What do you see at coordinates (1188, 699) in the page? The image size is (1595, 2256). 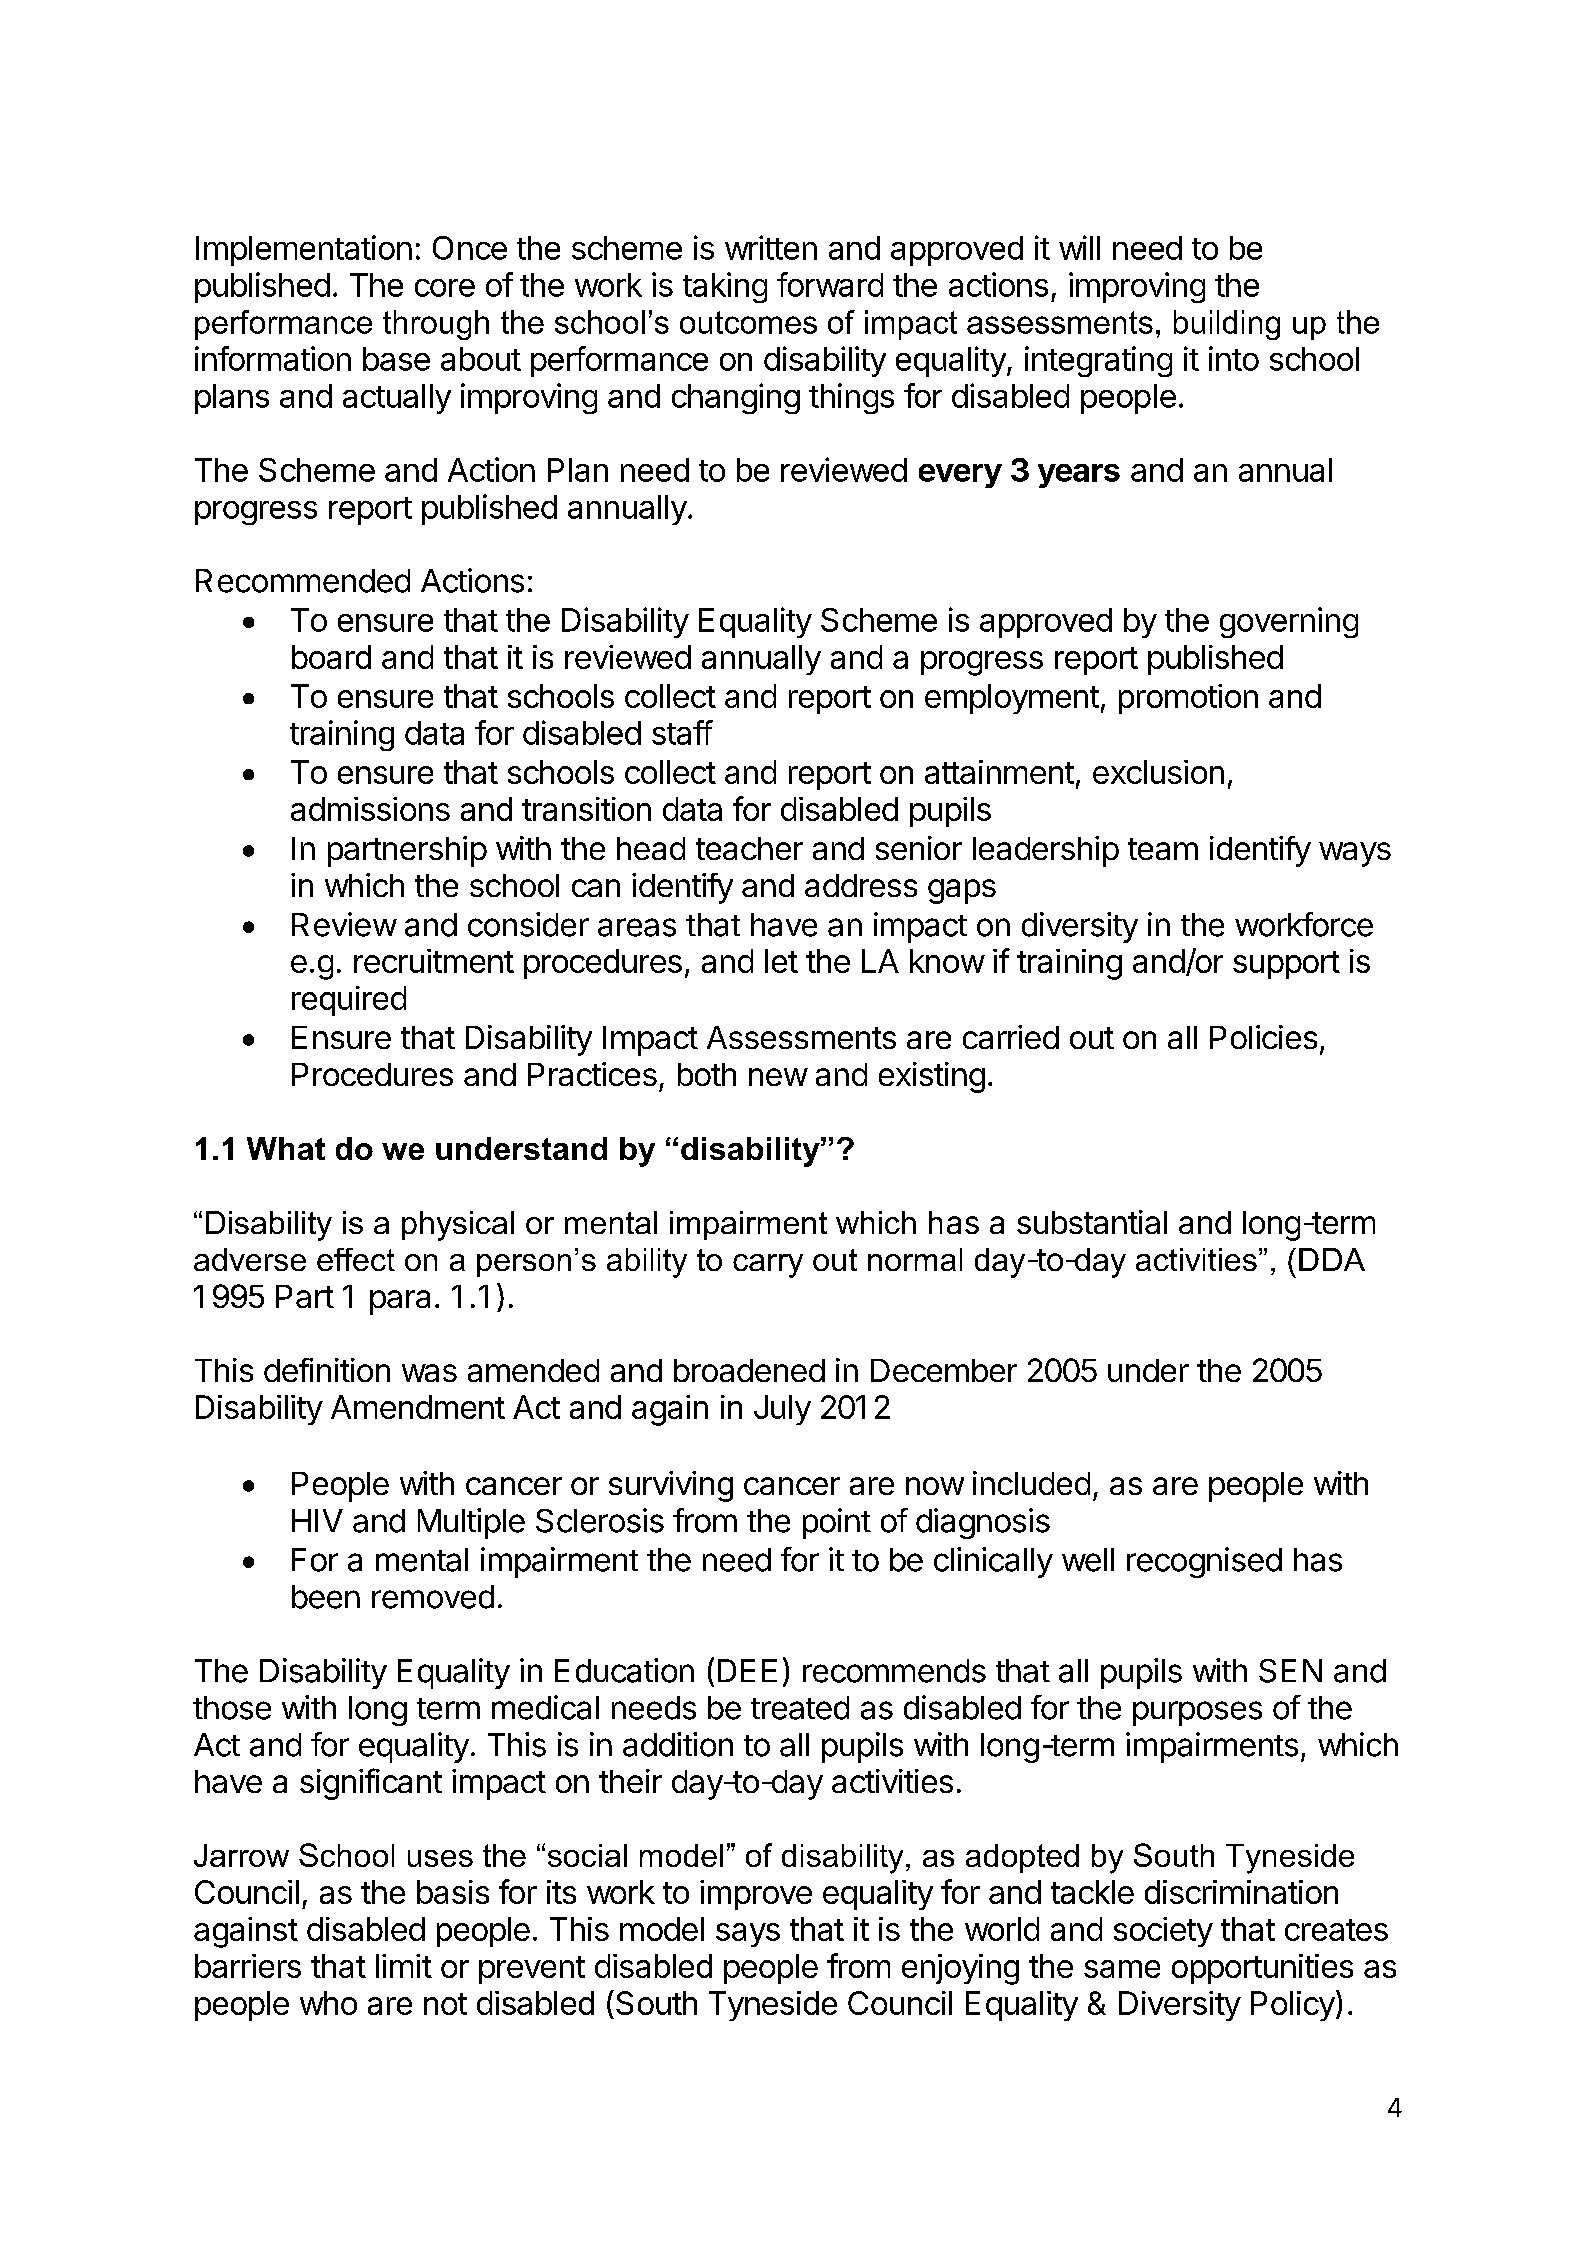 I see `promotion` at bounding box center [1188, 699].
